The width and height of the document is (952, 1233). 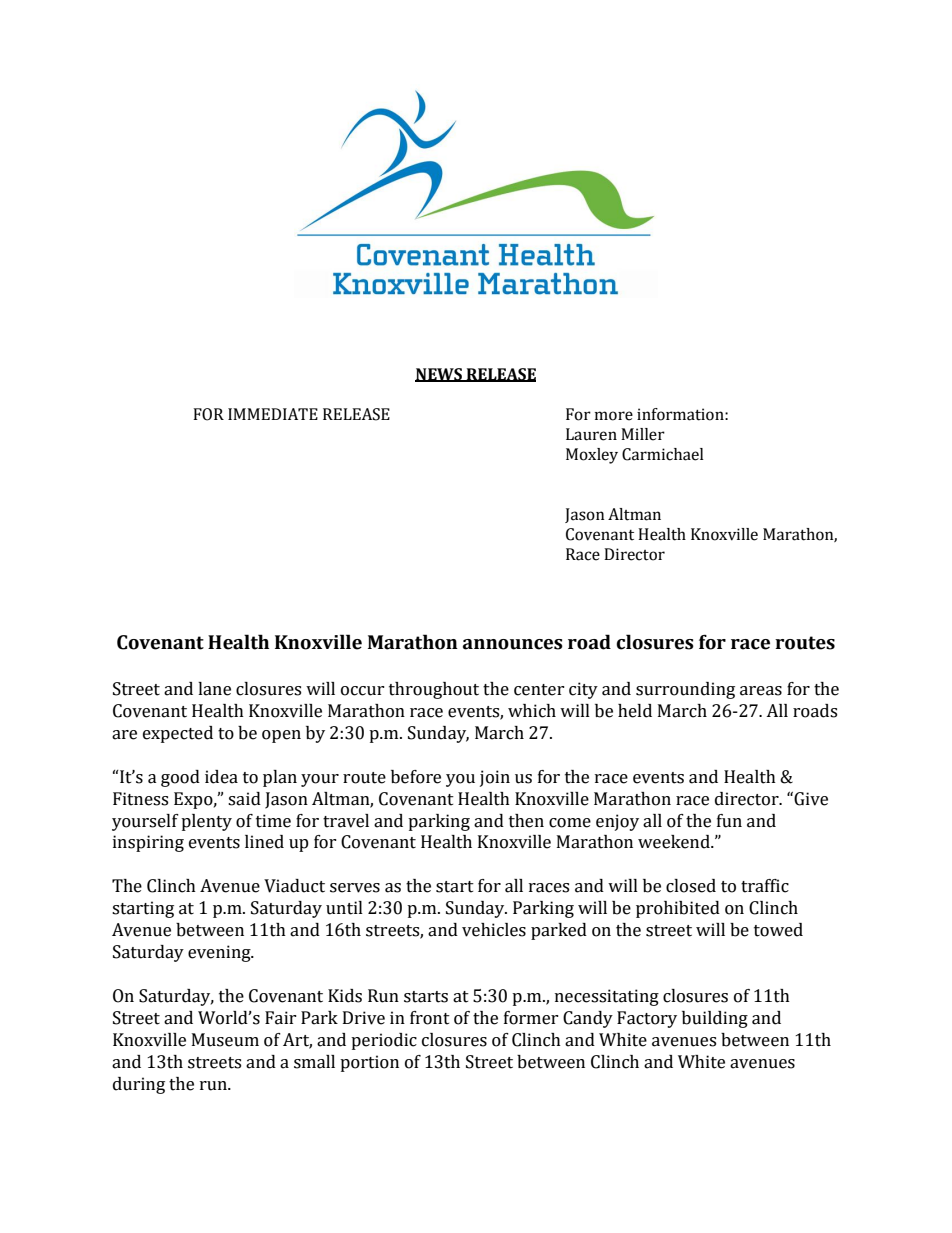 What do you see at coordinates (526, 821) in the document?
I see `then` at bounding box center [526, 821].
